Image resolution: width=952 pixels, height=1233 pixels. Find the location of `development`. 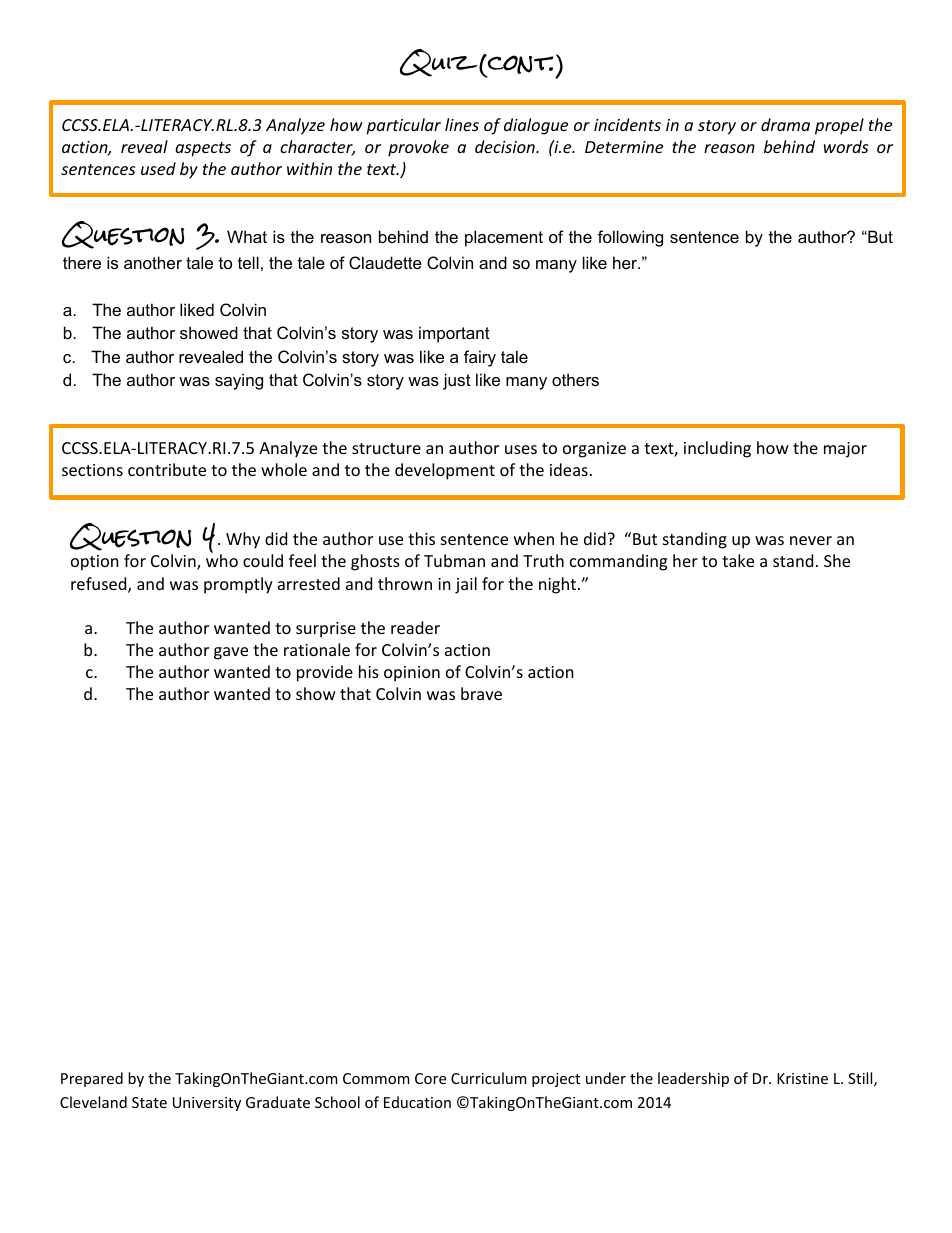

development is located at coordinates (445, 471).
